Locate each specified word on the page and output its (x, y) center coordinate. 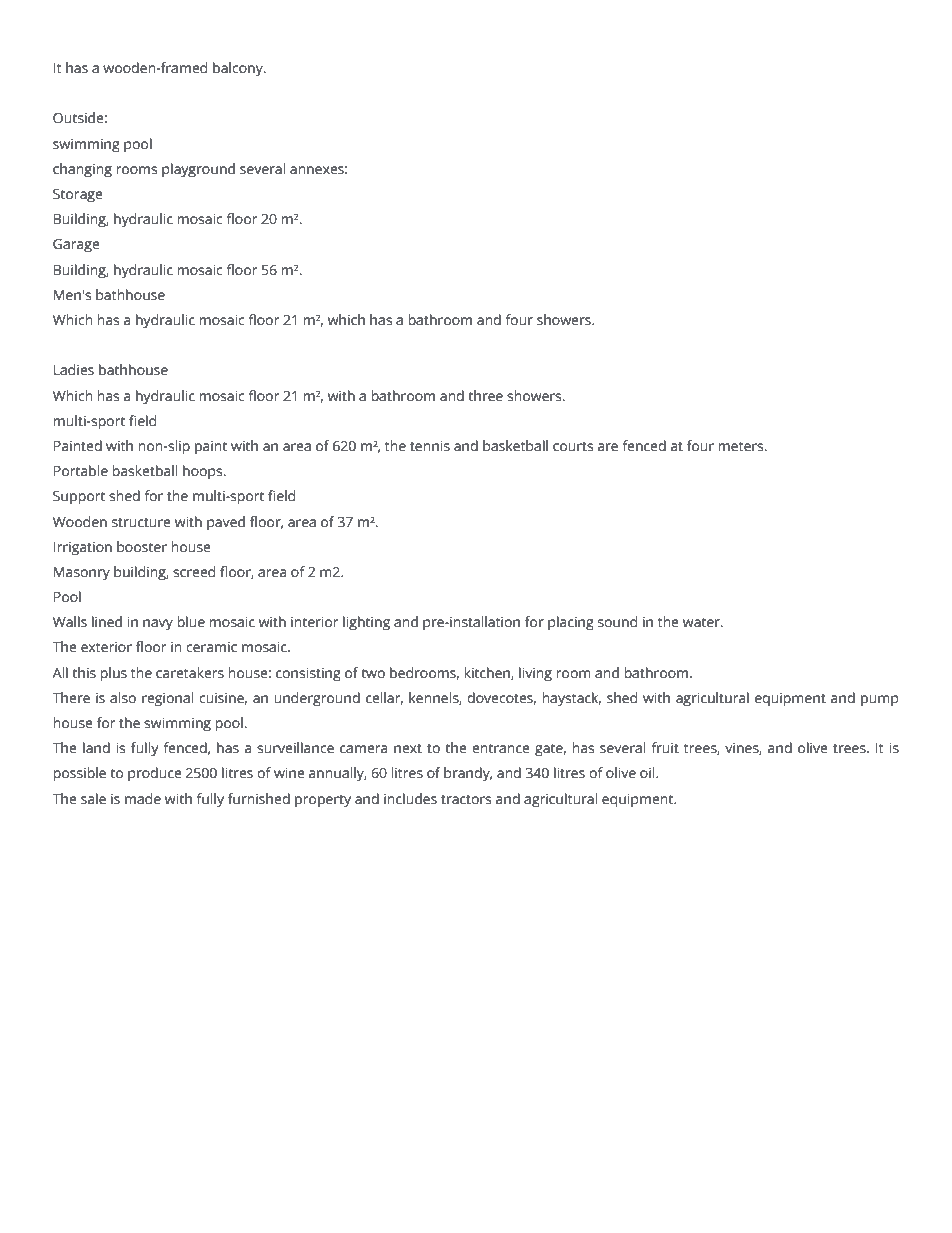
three (485, 396)
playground (198, 170)
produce (155, 774)
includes (410, 799)
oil (648, 772)
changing (82, 170)
